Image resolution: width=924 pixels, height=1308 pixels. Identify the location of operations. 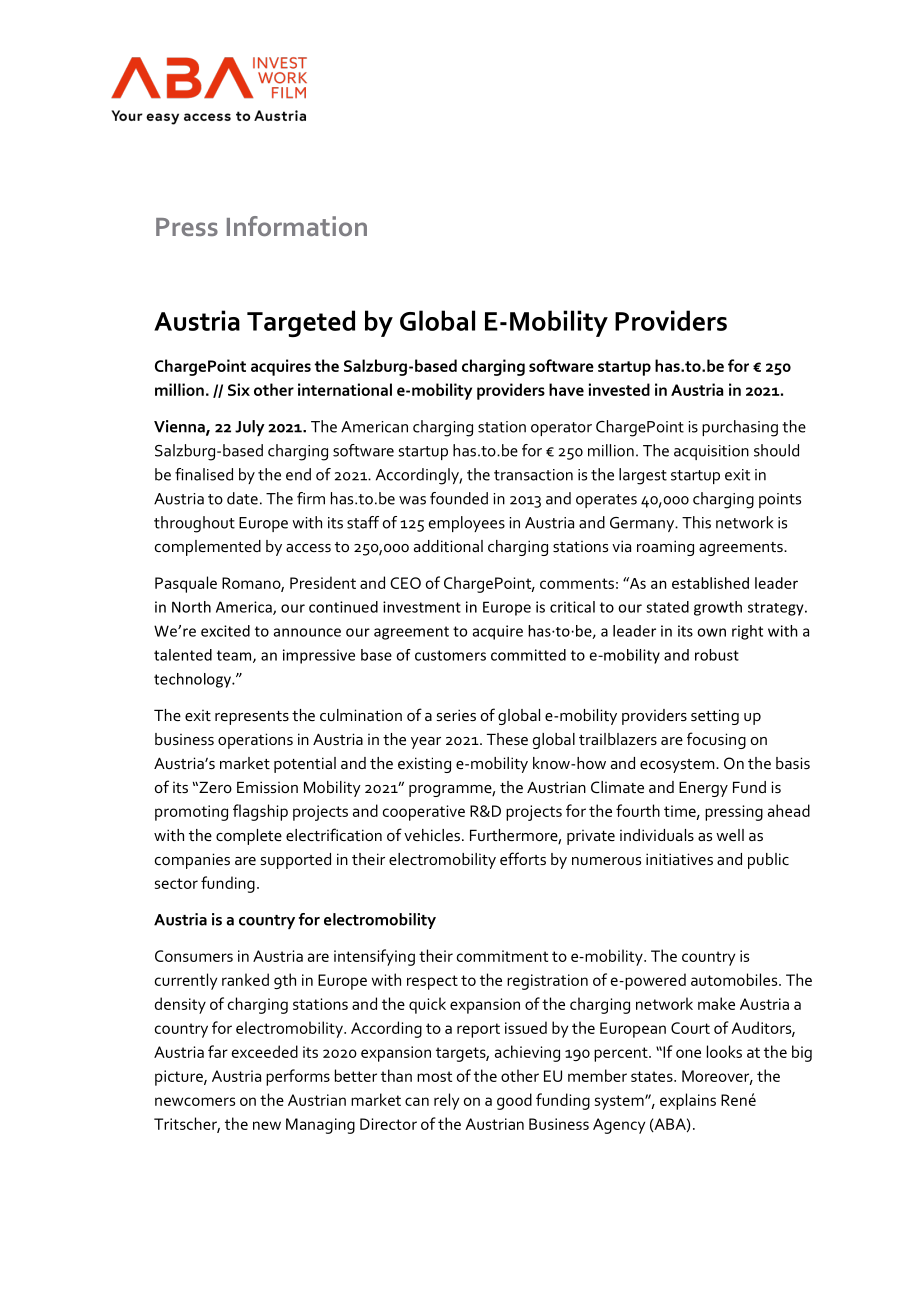
(255, 741).
